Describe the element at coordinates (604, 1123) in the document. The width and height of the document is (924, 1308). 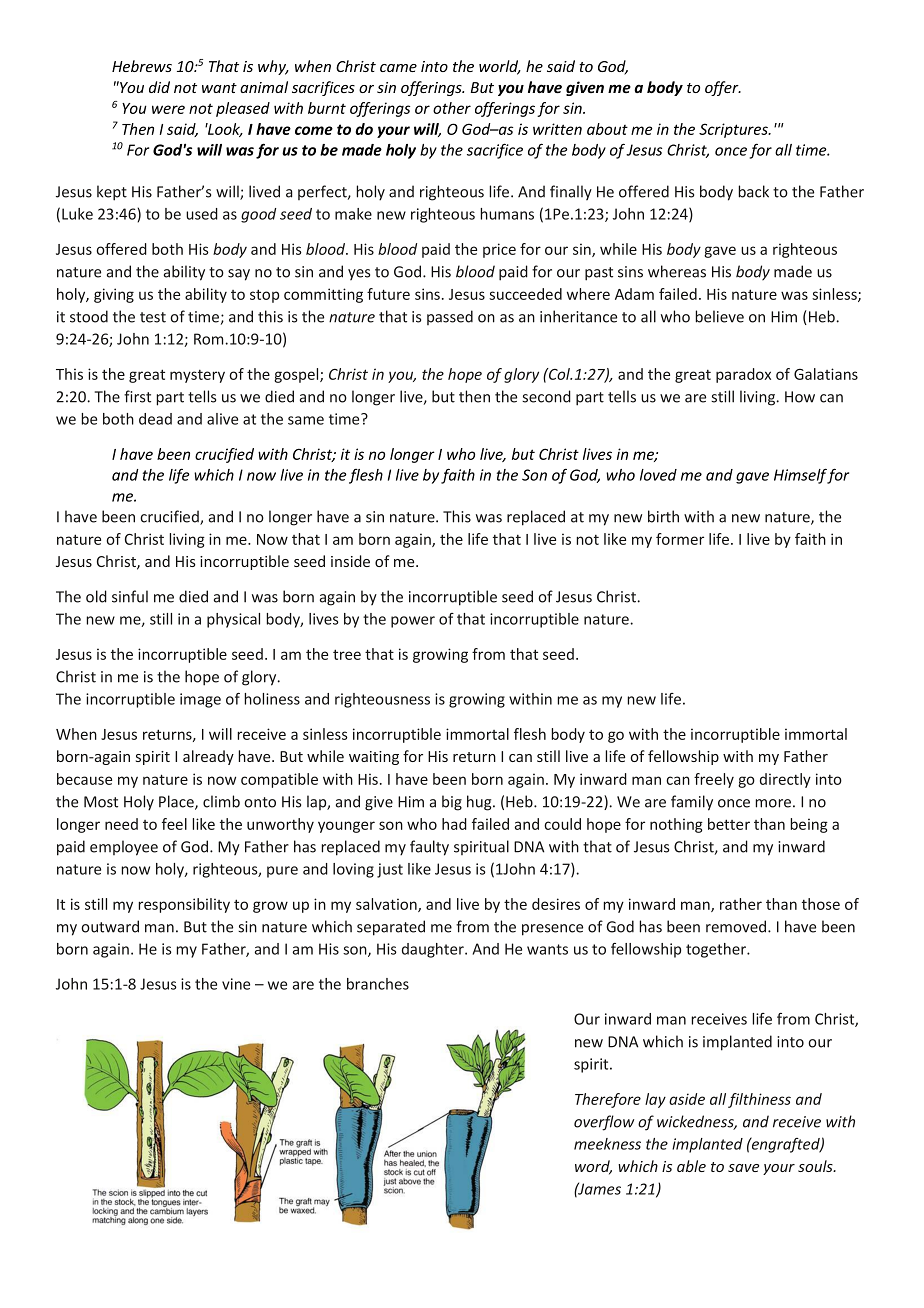
I see `overflow` at that location.
